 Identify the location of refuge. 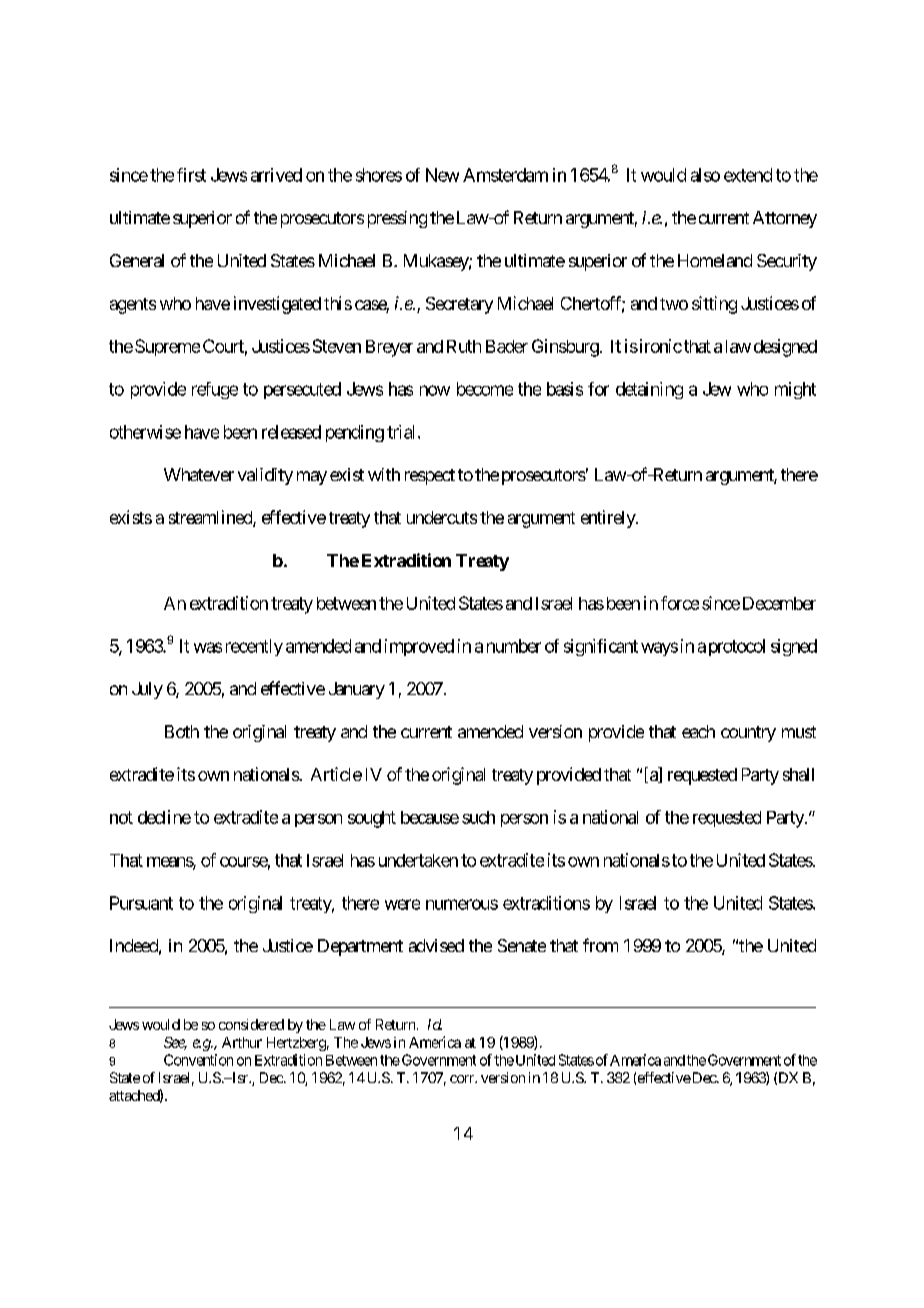
(215, 390).
